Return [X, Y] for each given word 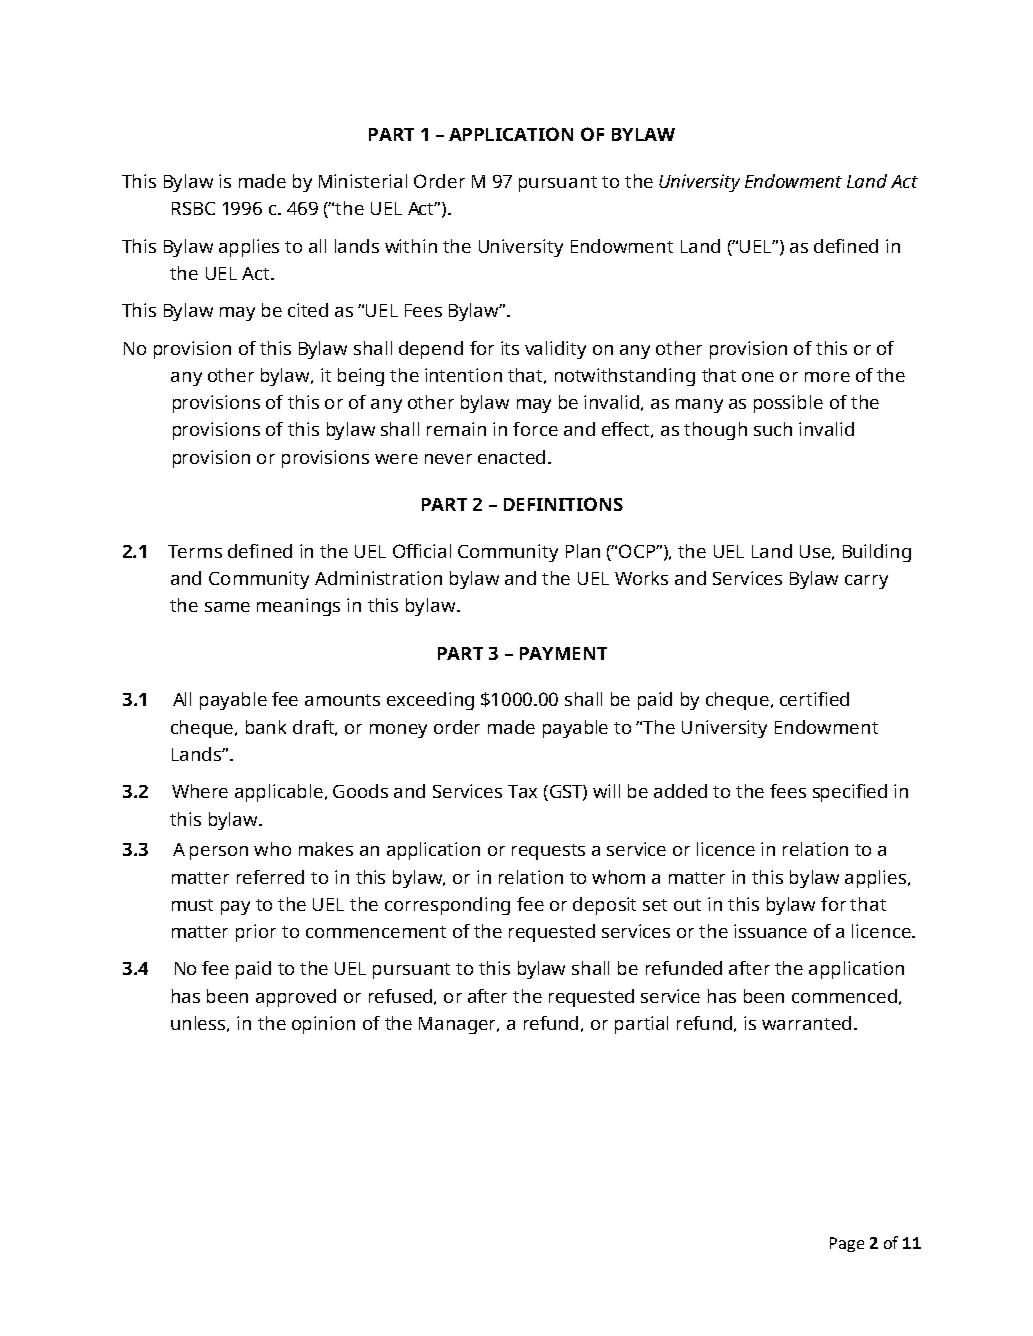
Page [847, 1244]
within [411, 246]
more [827, 377]
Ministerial [363, 181]
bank [266, 727]
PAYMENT [563, 653]
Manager [459, 1025]
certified [814, 699]
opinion [323, 1025]
